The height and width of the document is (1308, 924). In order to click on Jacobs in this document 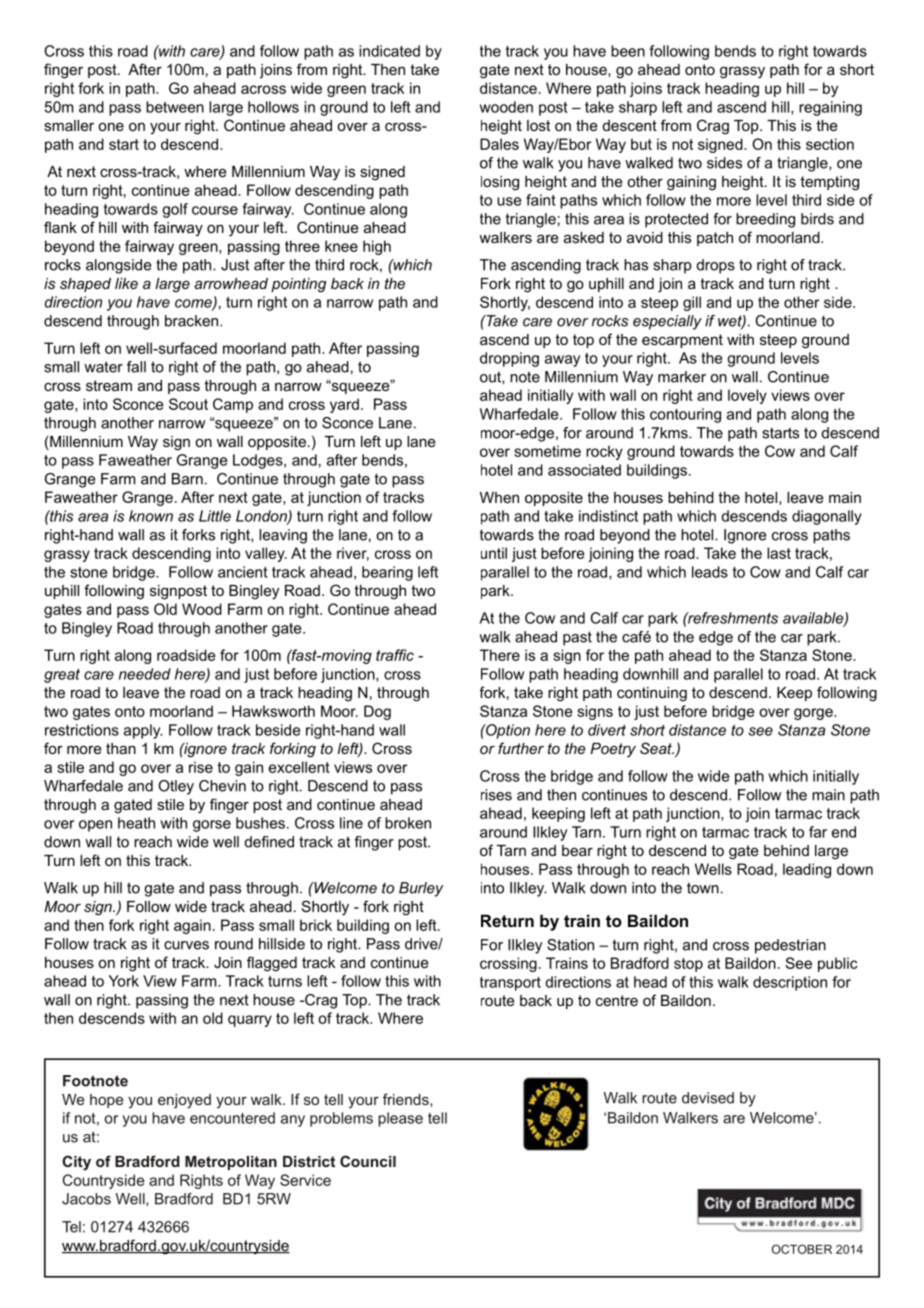, I will do `click(86, 1199)`.
